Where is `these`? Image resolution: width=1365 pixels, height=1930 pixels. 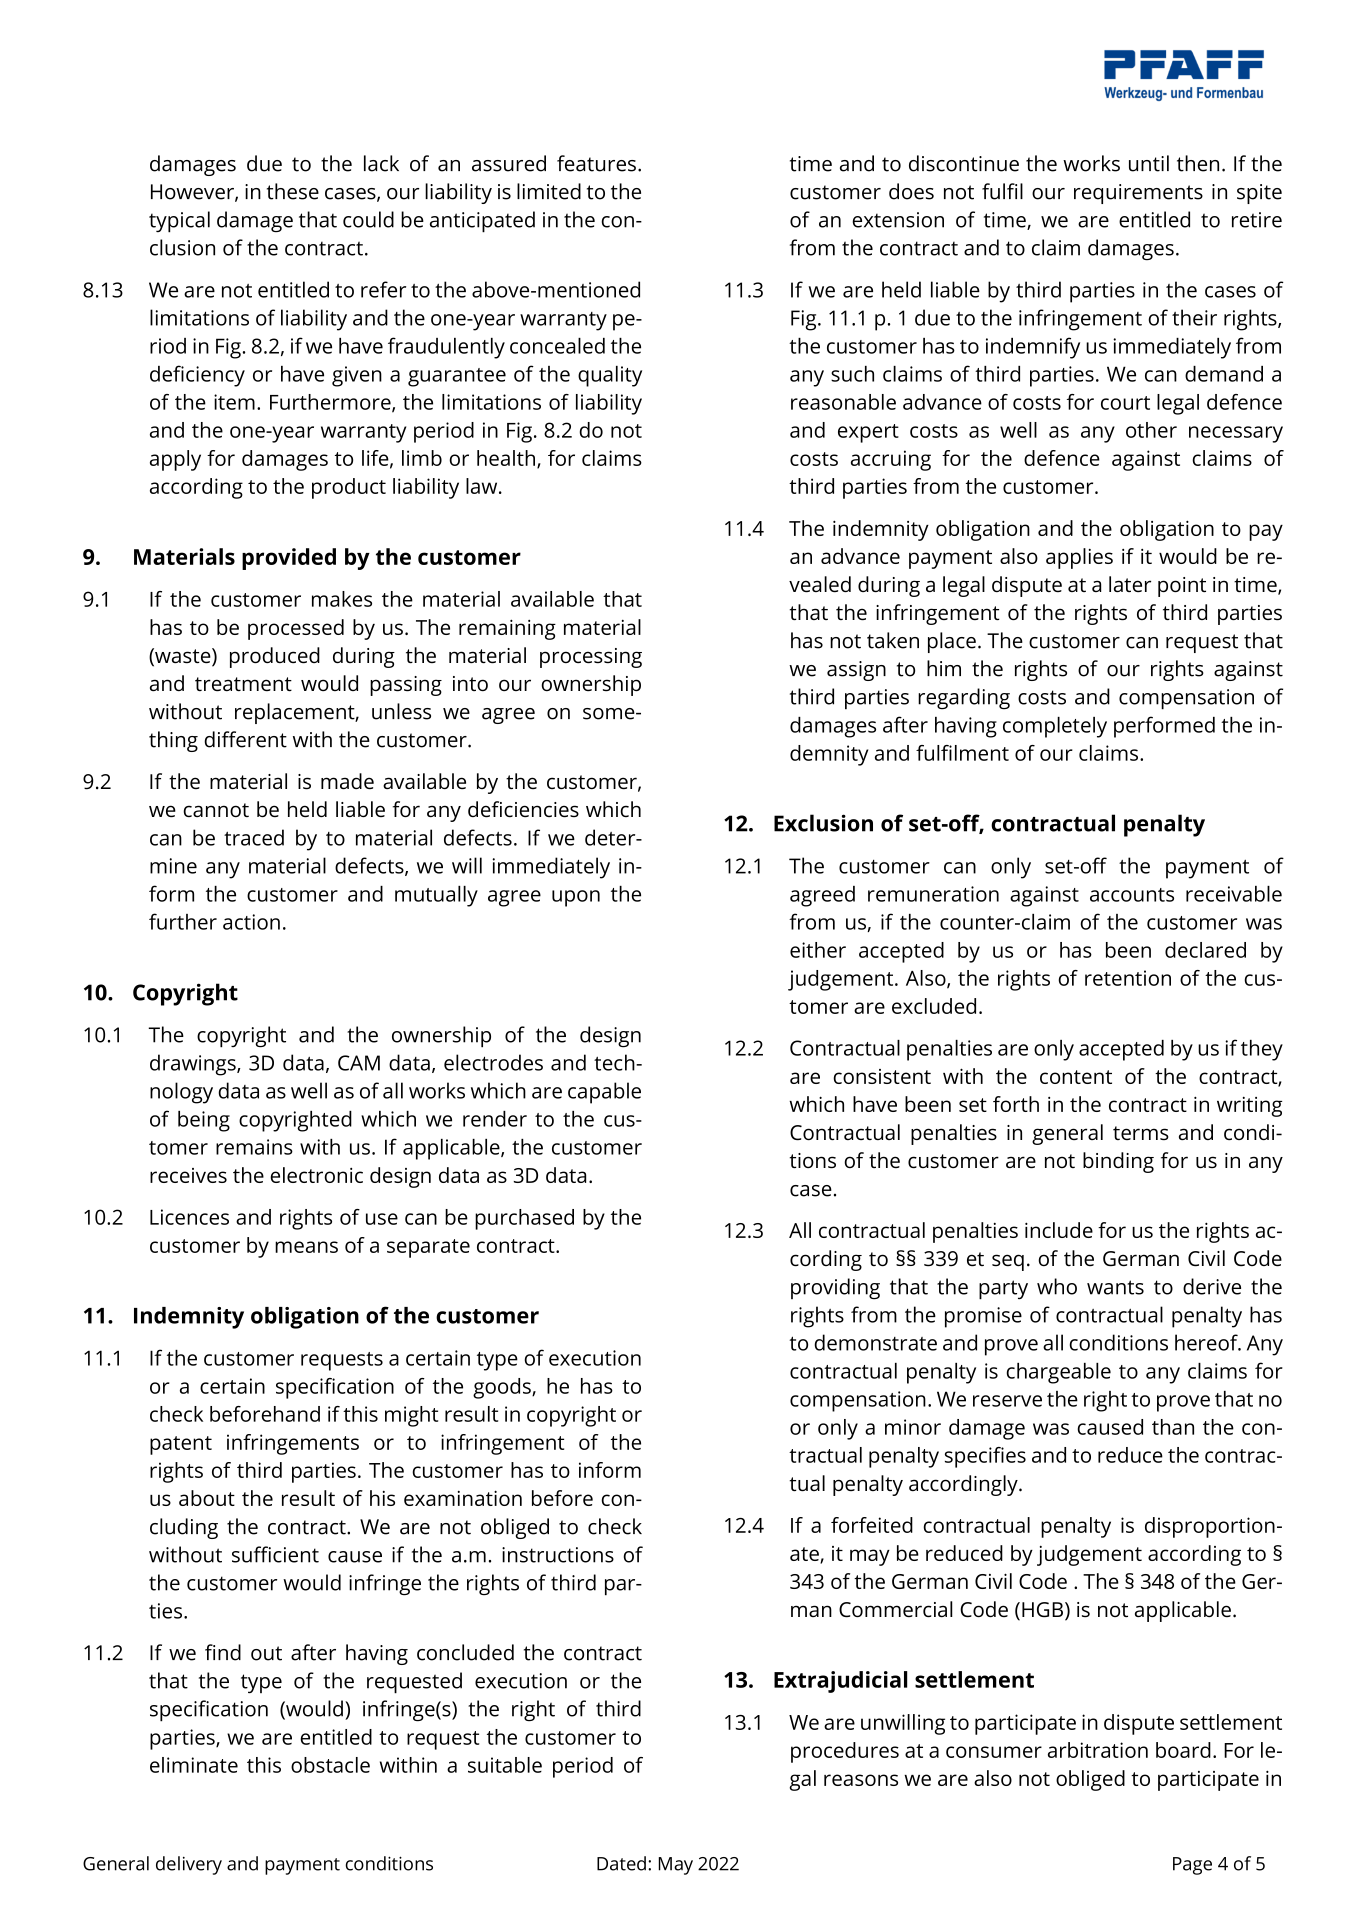
these is located at coordinates (293, 191).
